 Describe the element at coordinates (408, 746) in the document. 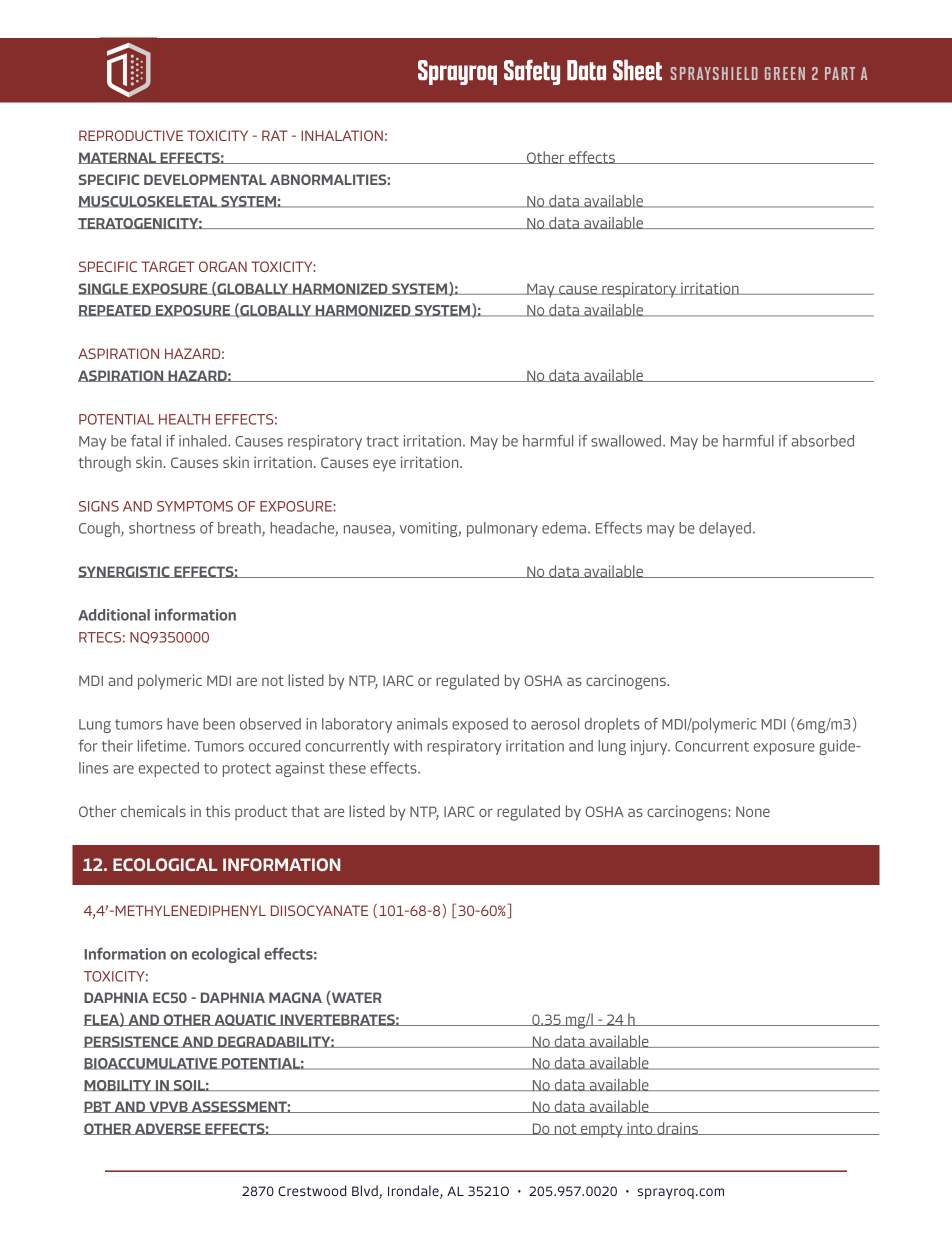

I see `with` at that location.
